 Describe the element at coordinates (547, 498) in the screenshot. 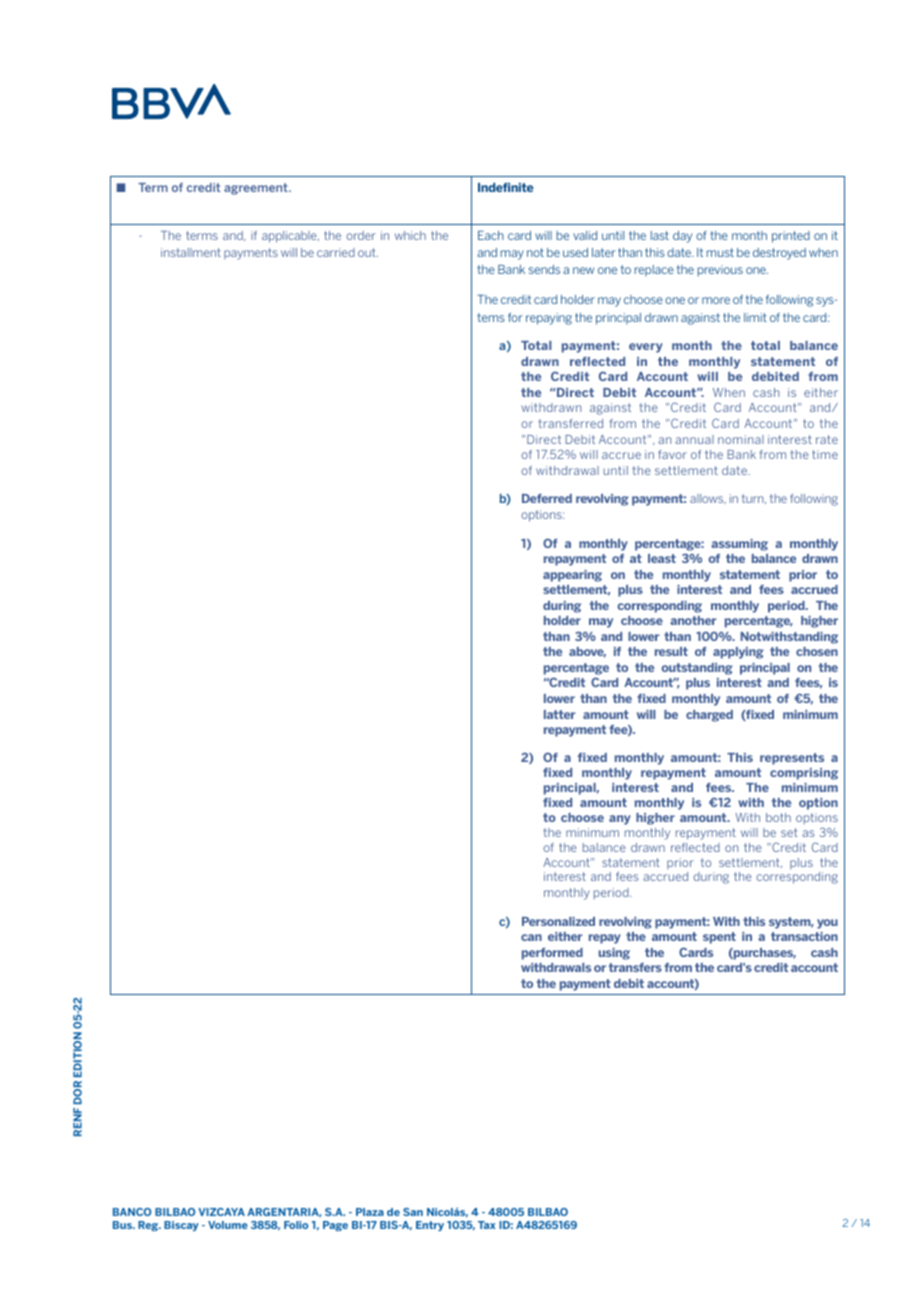

I see `Deferred` at that location.
